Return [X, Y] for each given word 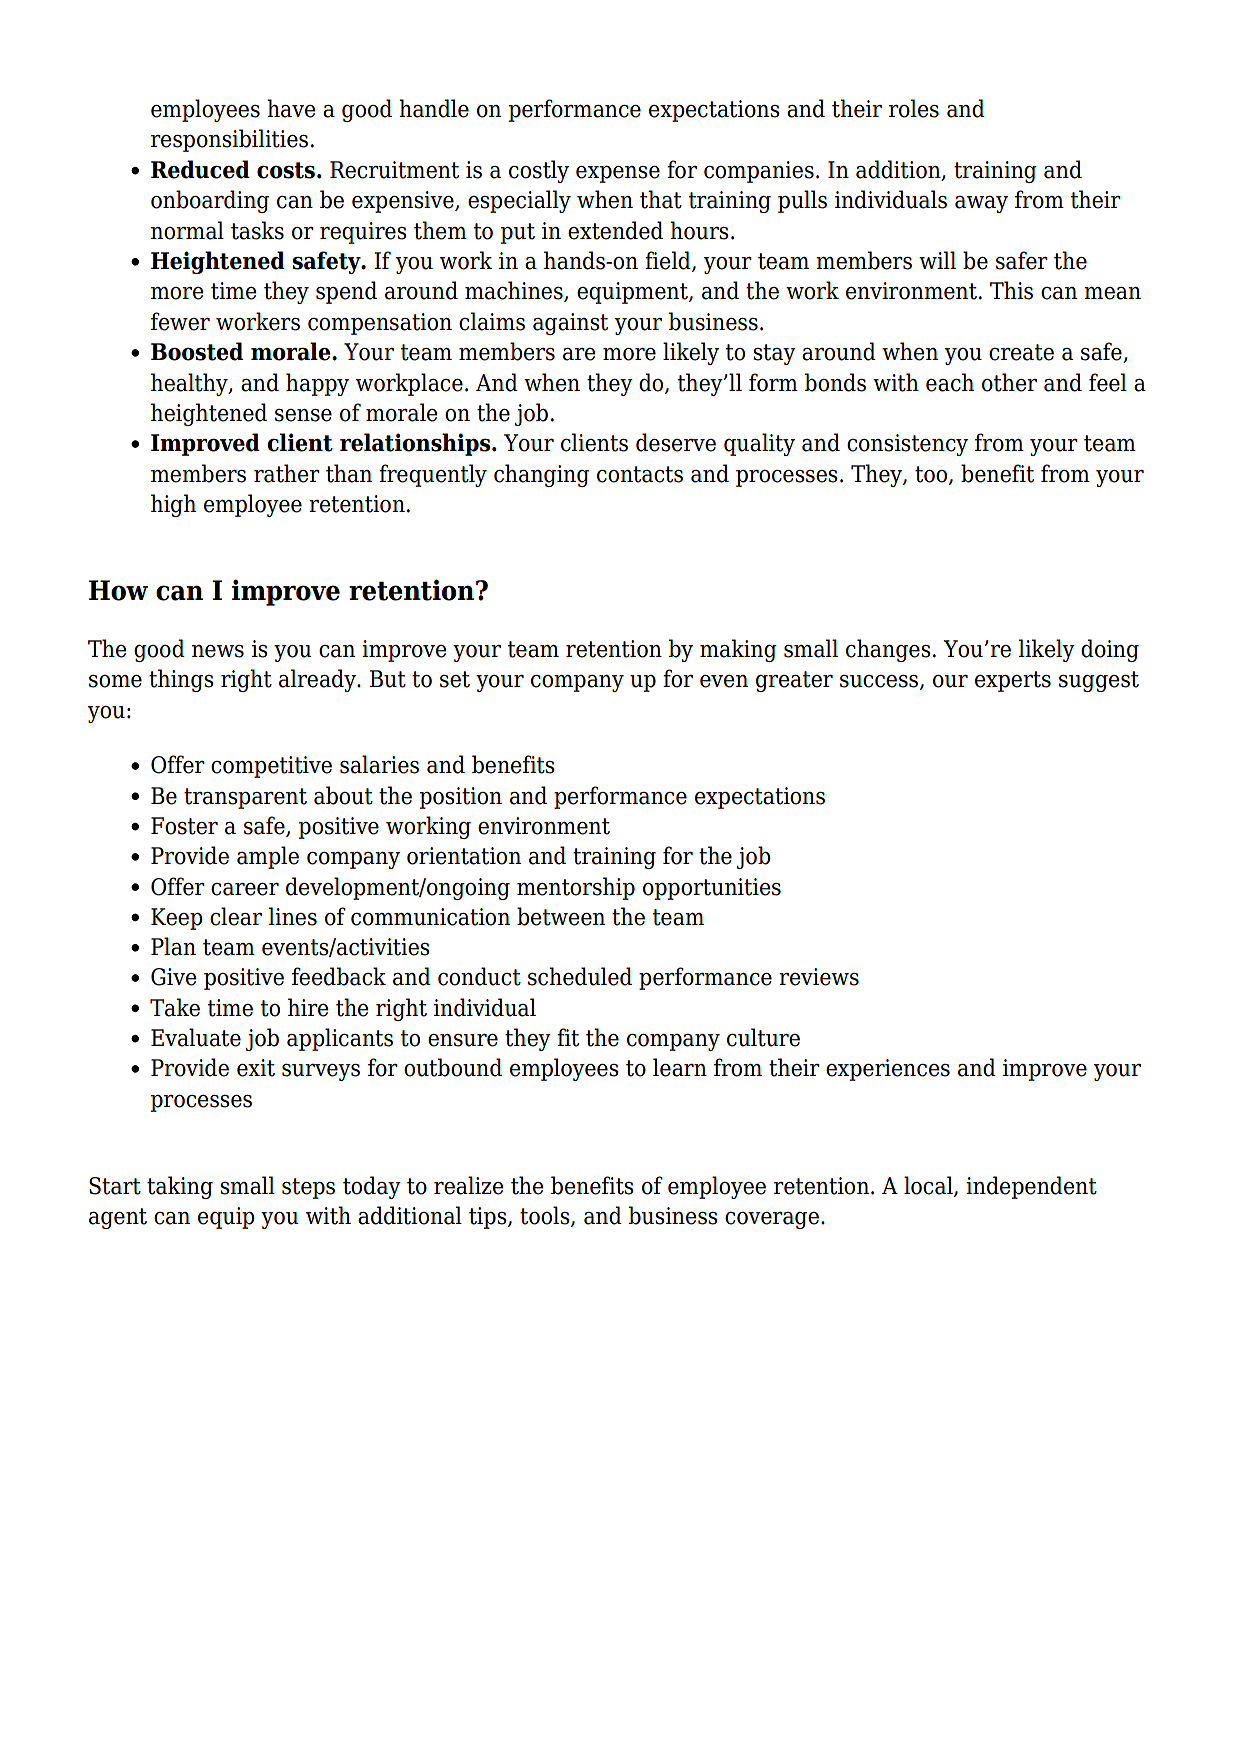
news [218, 651]
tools [546, 1216]
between [561, 916]
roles [914, 108]
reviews [819, 977]
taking [180, 1187]
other [1009, 382]
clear [236, 916]
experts [1013, 681]
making [738, 650]
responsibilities [229, 140]
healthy [190, 384]
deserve [676, 442]
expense [618, 174]
